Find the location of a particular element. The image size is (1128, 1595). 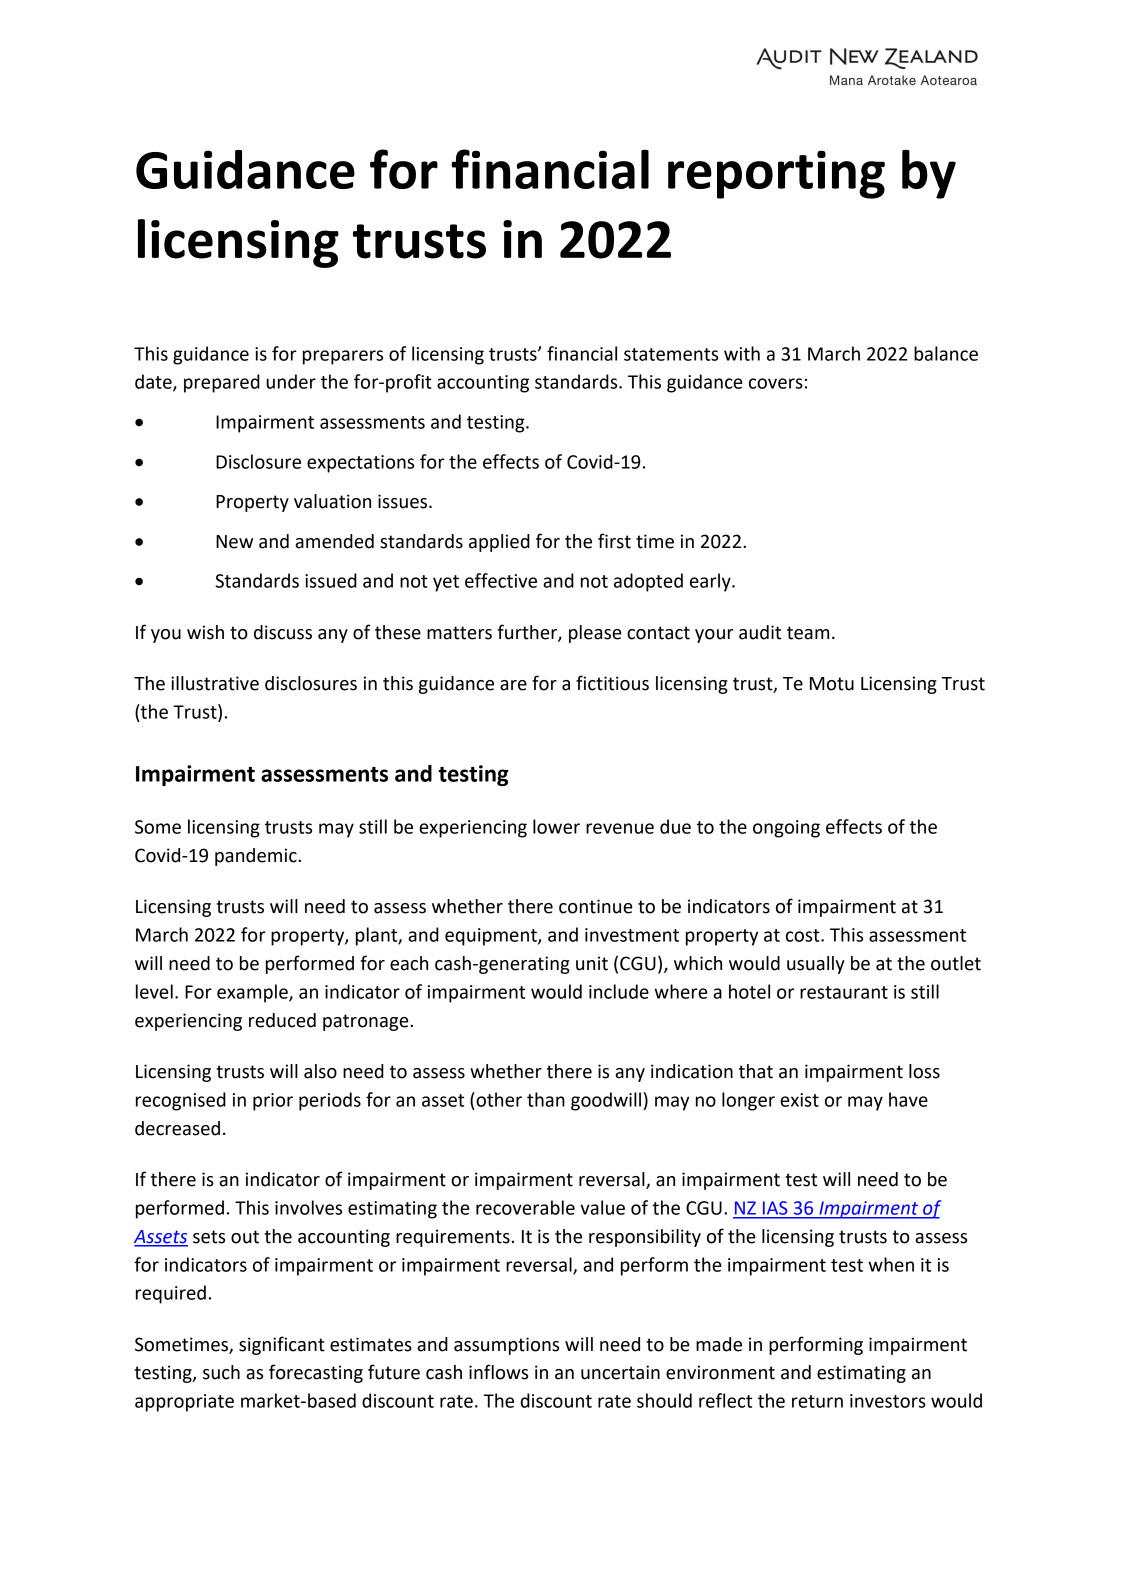

prior is located at coordinates (273, 1102).
